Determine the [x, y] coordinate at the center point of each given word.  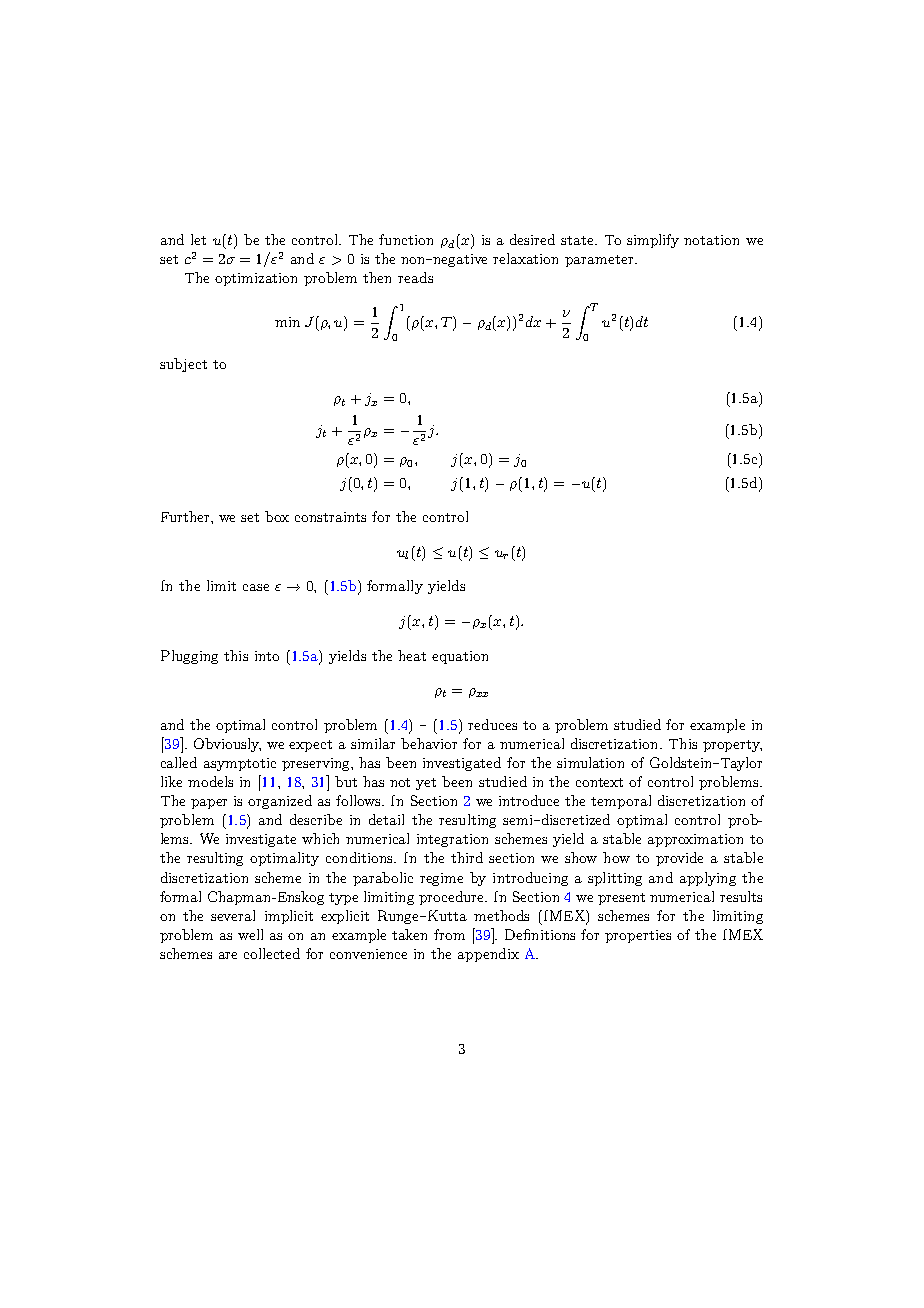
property [732, 746]
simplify [653, 241]
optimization [256, 279]
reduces [492, 724]
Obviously [227, 745]
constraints [330, 517]
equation [460, 657]
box [277, 516]
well [250, 934]
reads [415, 277]
